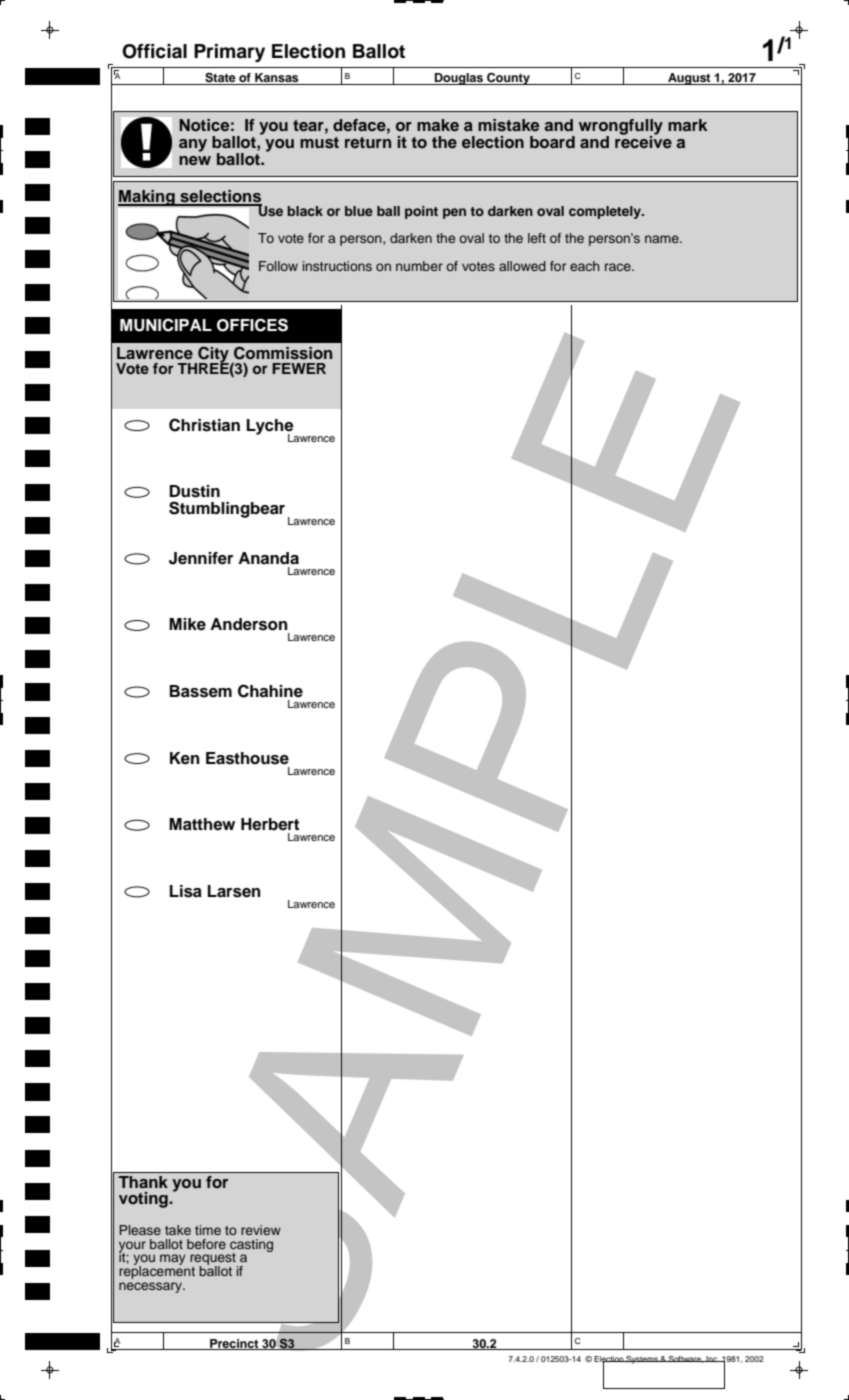  Describe the element at coordinates (204, 425) in the image. I see `Christian` at that location.
